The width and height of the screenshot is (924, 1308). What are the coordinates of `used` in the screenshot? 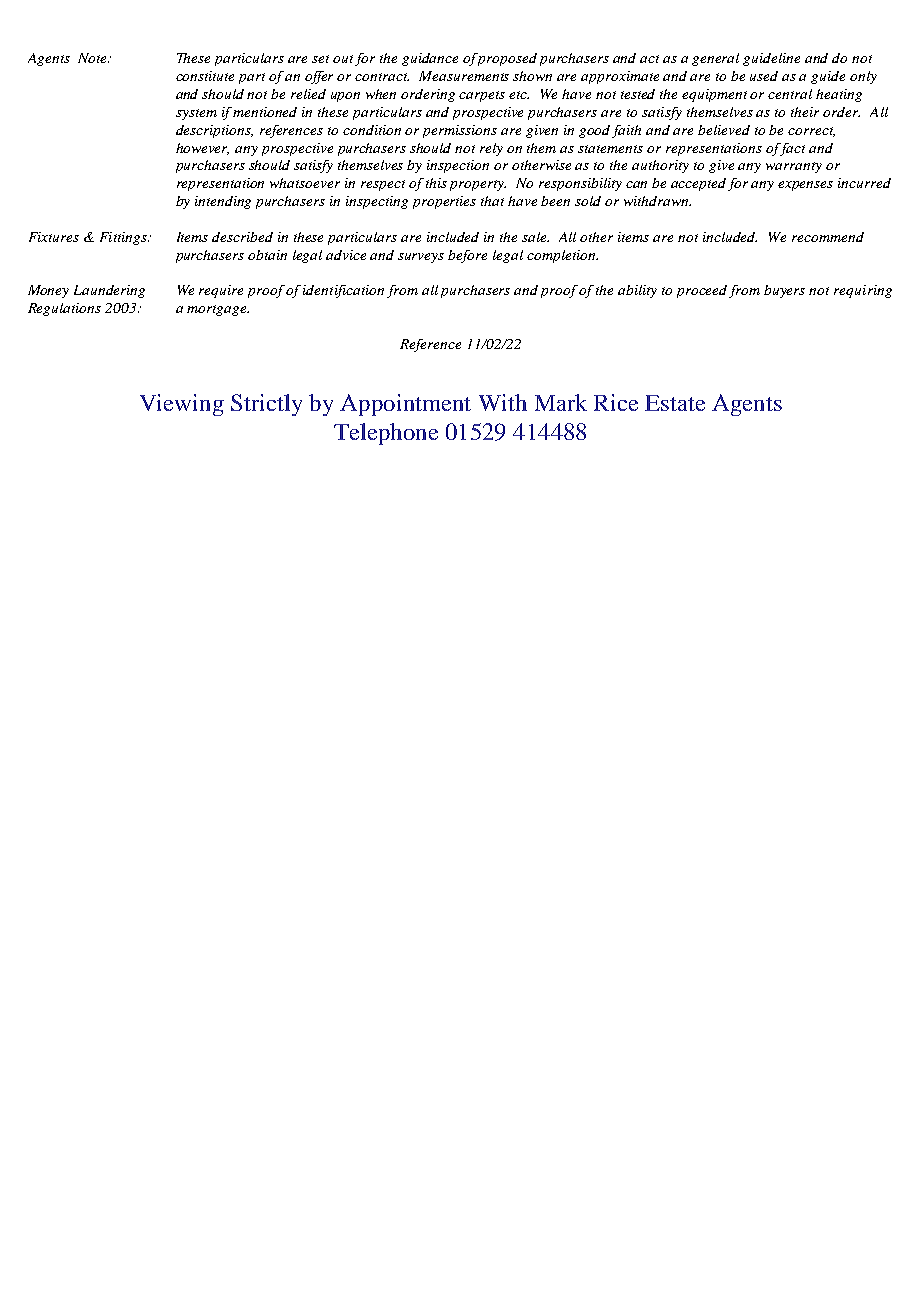 It's located at (764, 76).
